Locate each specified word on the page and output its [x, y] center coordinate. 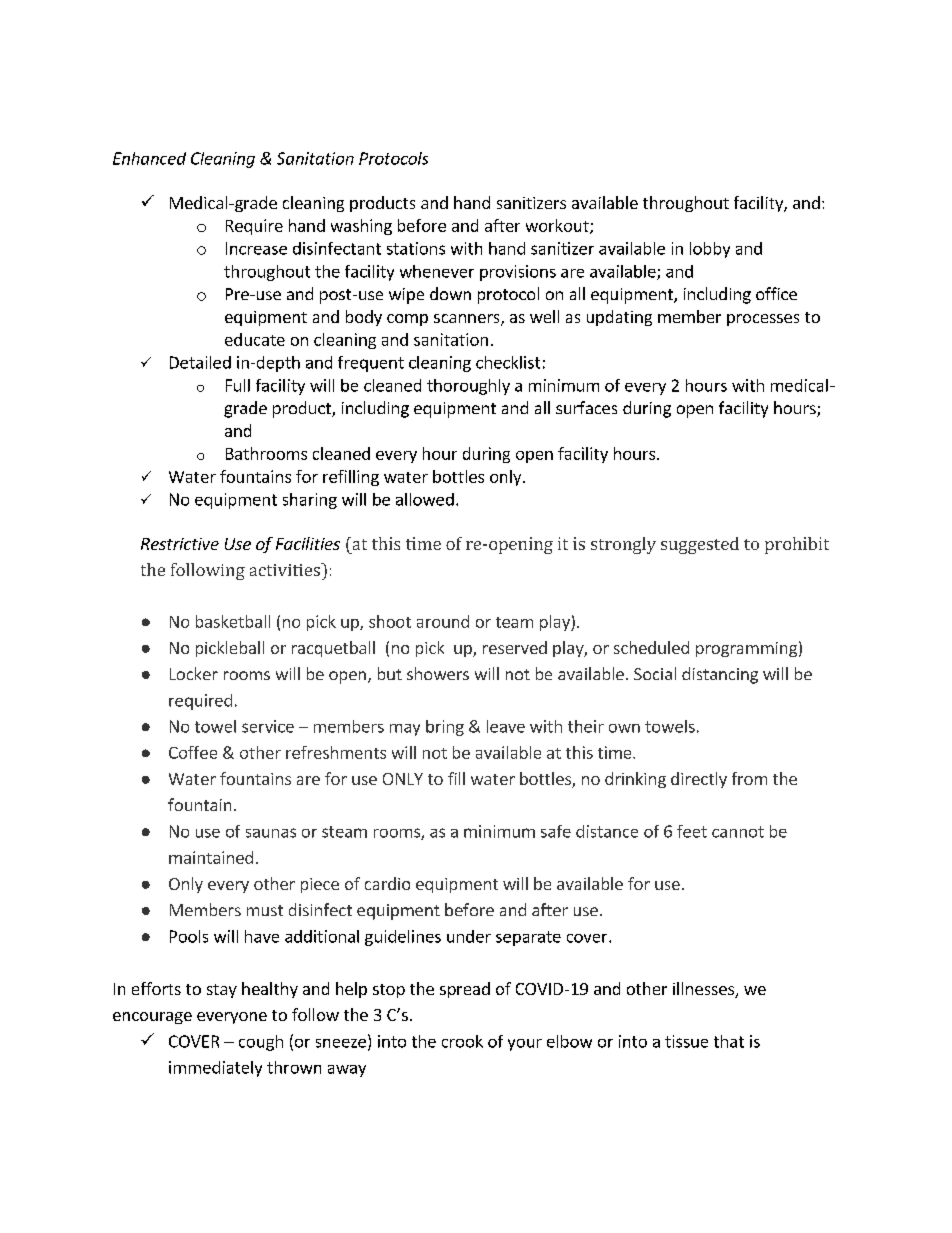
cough [261, 1043]
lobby [710, 250]
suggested [700, 545]
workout [558, 226]
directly [699, 780]
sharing [310, 501]
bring [445, 728]
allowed [425, 499]
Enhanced [149, 158]
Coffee [193, 752]
